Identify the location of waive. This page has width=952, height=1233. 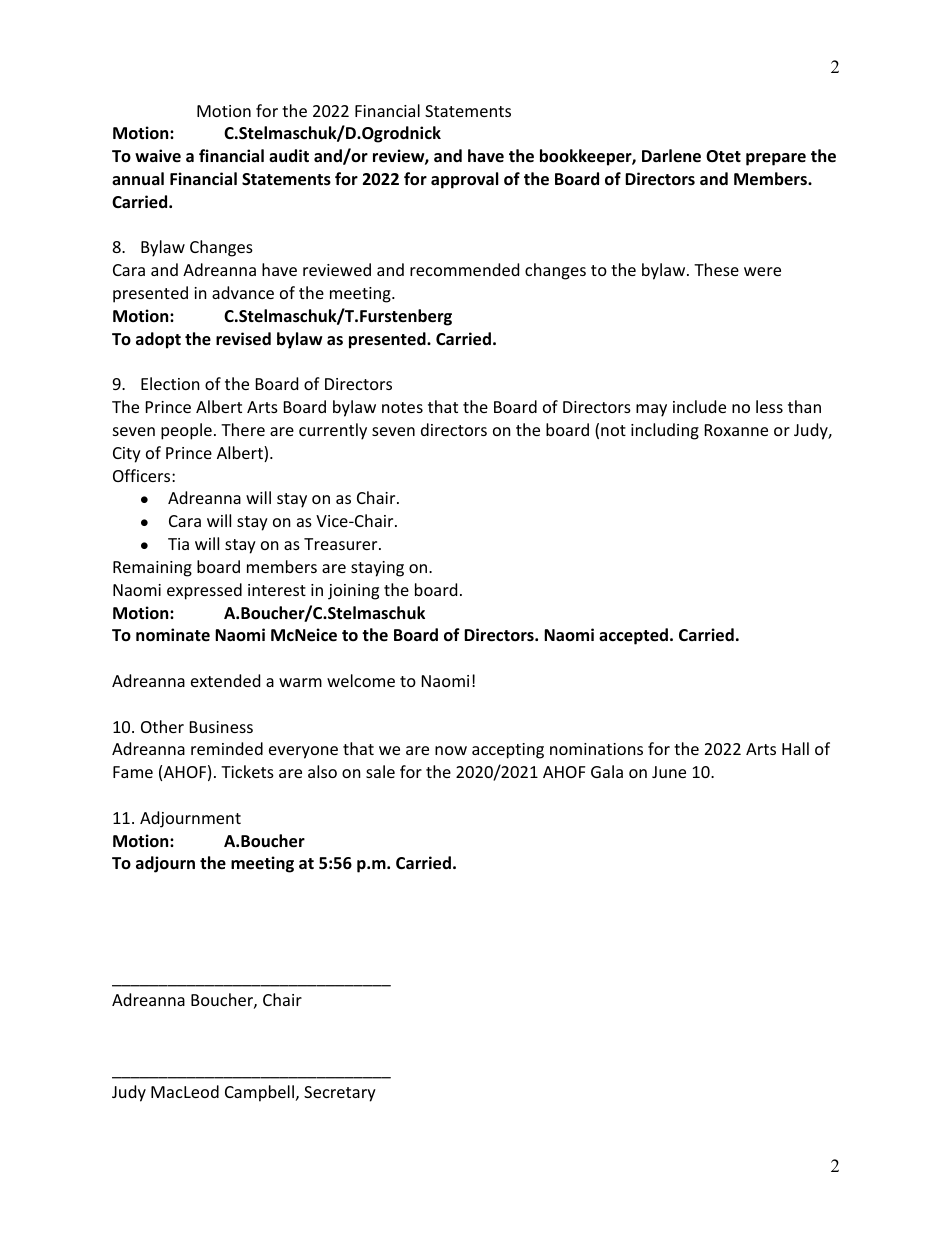
(158, 155).
